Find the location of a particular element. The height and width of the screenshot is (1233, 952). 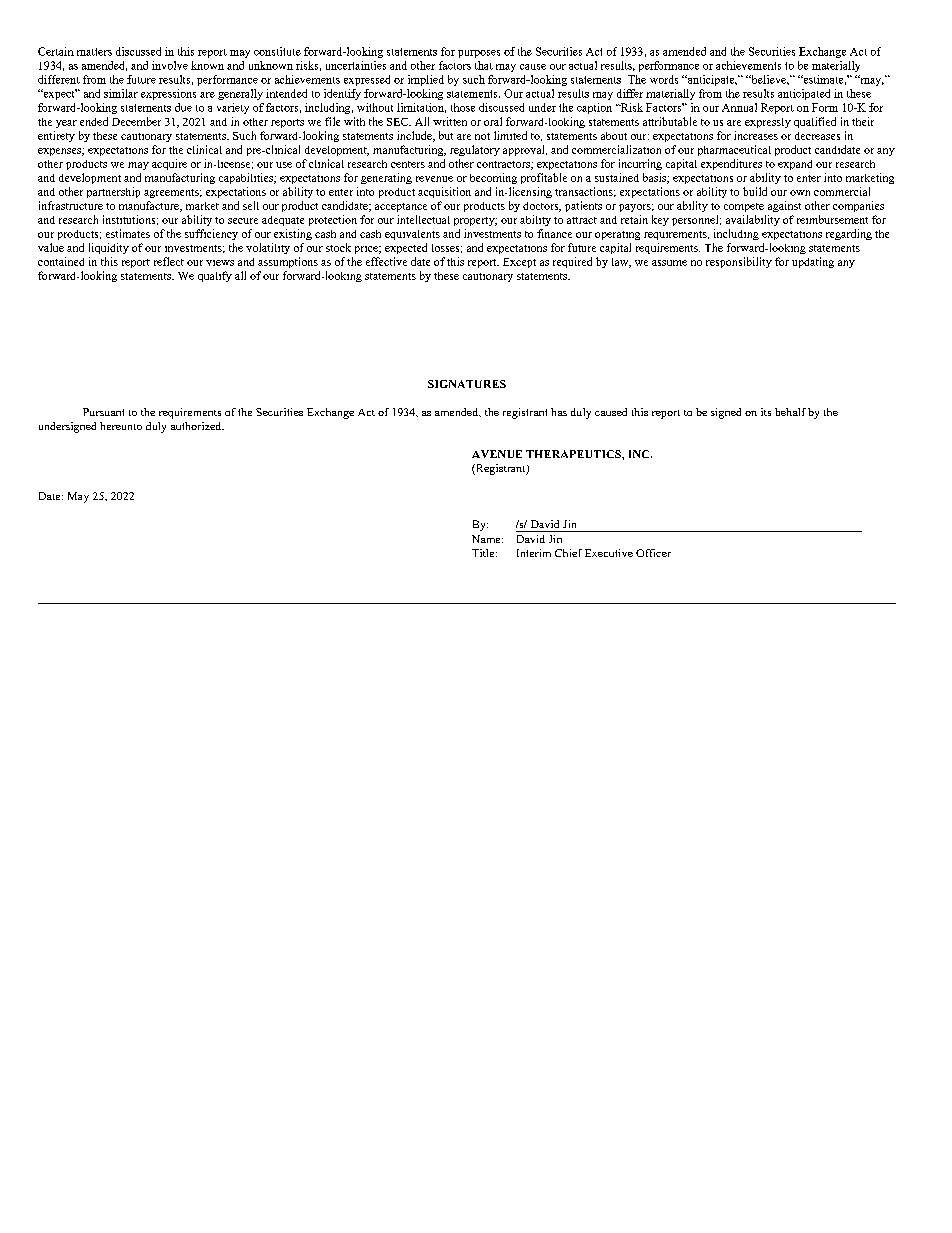

its is located at coordinates (766, 412).
